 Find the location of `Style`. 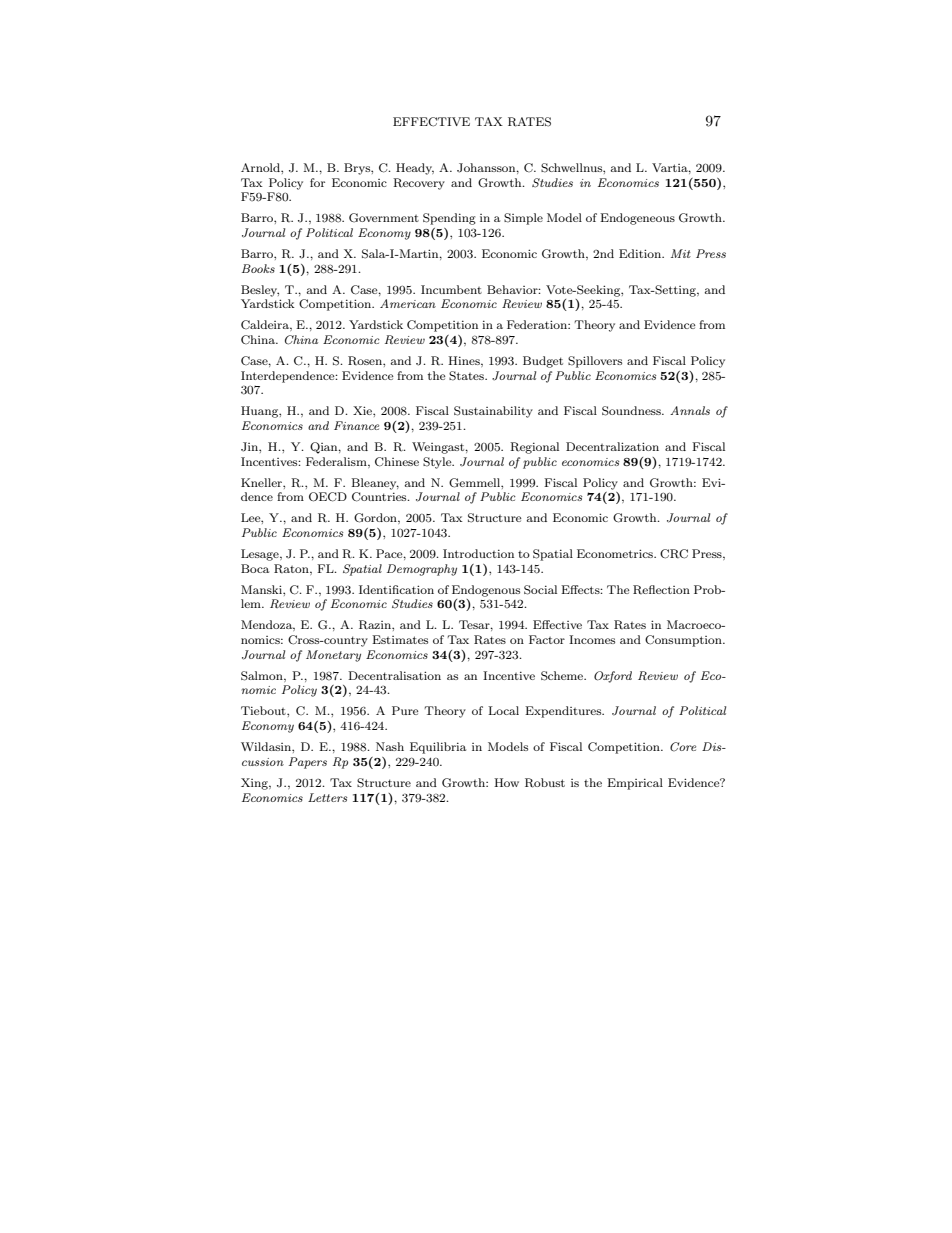

Style is located at coordinates (438, 463).
